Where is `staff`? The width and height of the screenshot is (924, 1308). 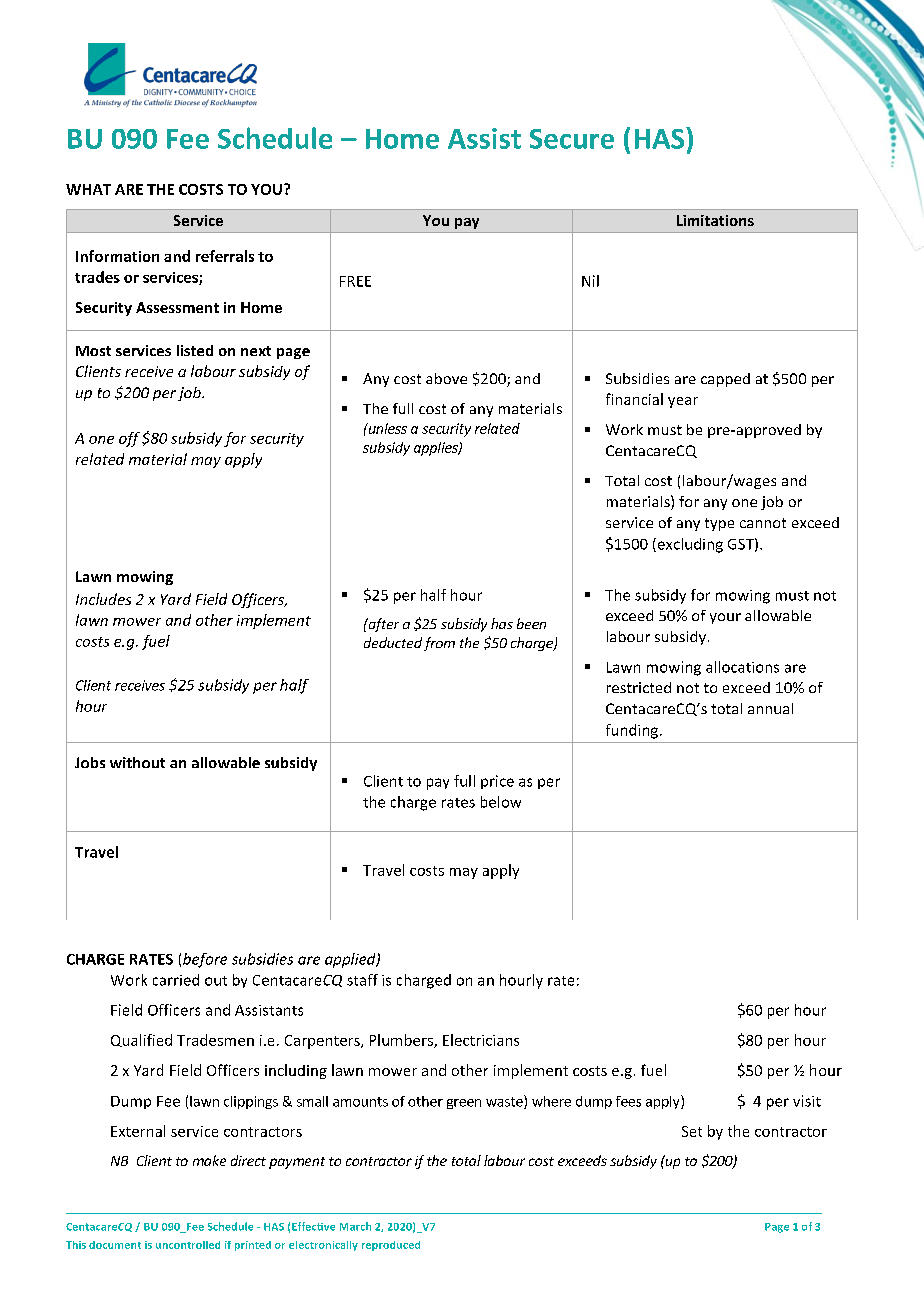
staff is located at coordinates (362, 980).
